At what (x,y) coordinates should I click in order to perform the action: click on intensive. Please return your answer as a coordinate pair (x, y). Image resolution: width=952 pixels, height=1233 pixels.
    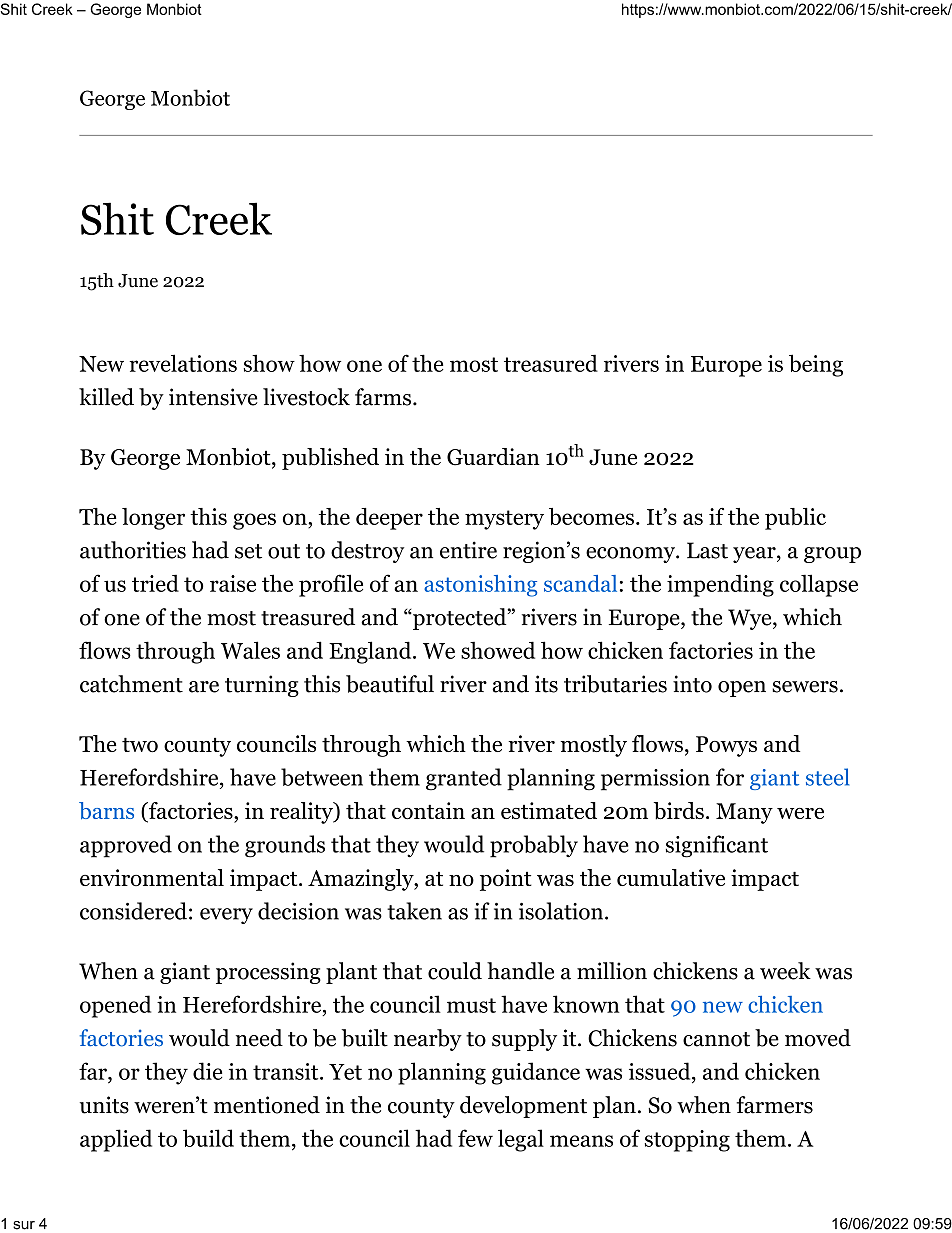
    Looking at the image, I should click on (213, 397).
